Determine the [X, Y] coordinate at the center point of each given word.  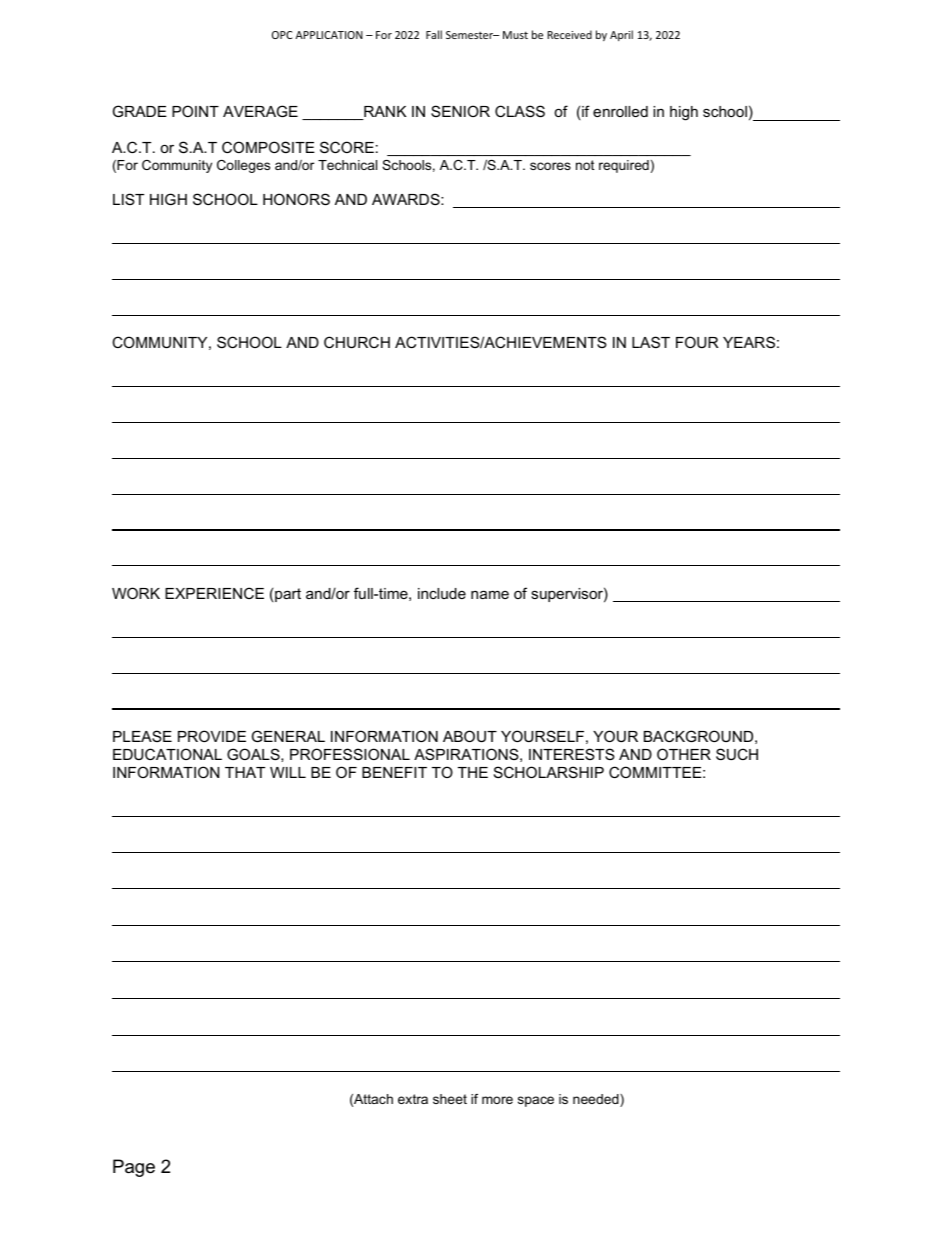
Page [134, 1168]
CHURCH [357, 342]
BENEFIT [394, 772]
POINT [195, 111]
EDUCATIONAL [167, 754]
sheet [450, 1099]
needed [597, 1100]
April [621, 35]
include [442, 593]
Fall [434, 34]
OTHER [684, 754]
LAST [651, 342]
